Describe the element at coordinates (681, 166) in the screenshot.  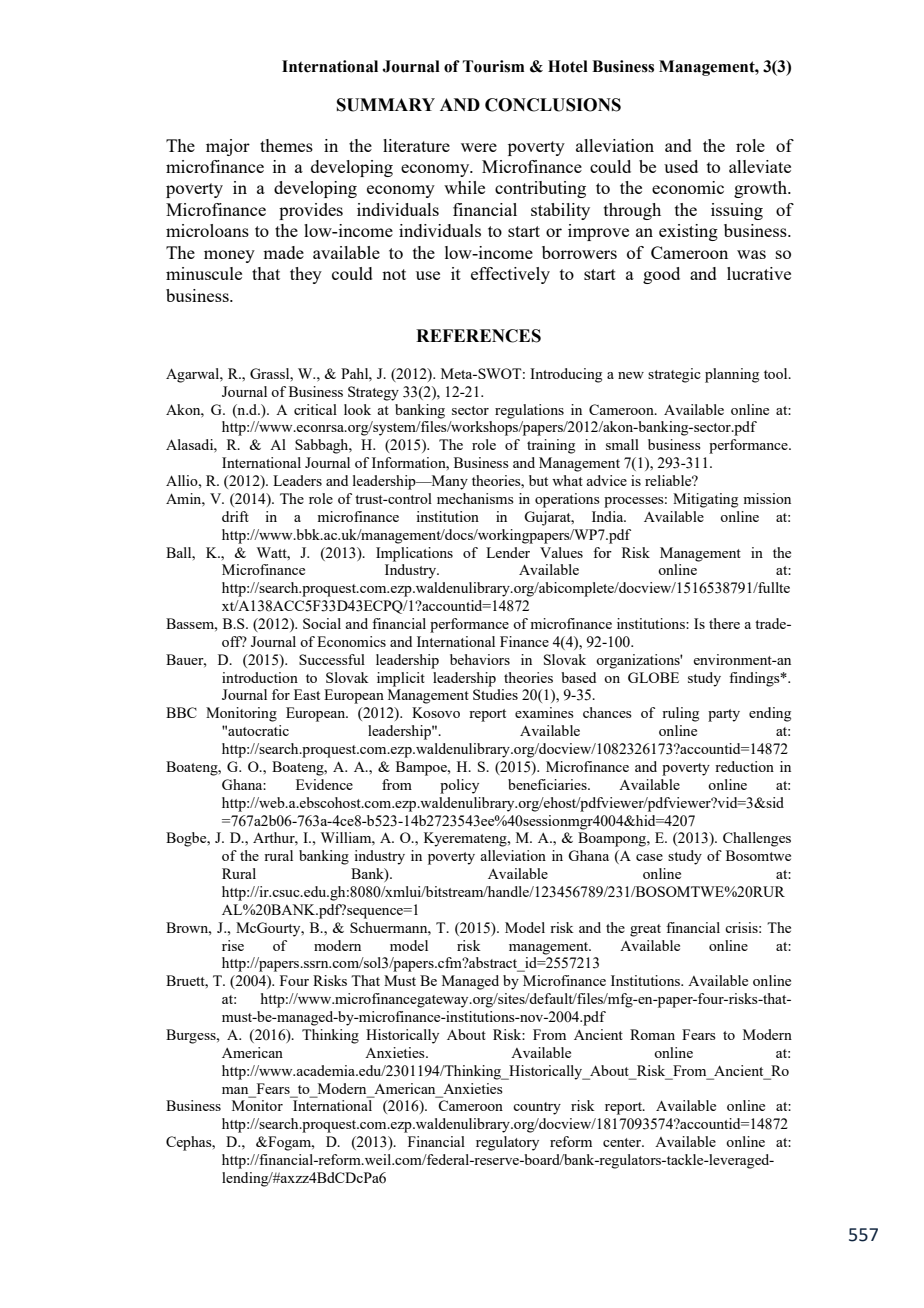
I see `used` at that location.
